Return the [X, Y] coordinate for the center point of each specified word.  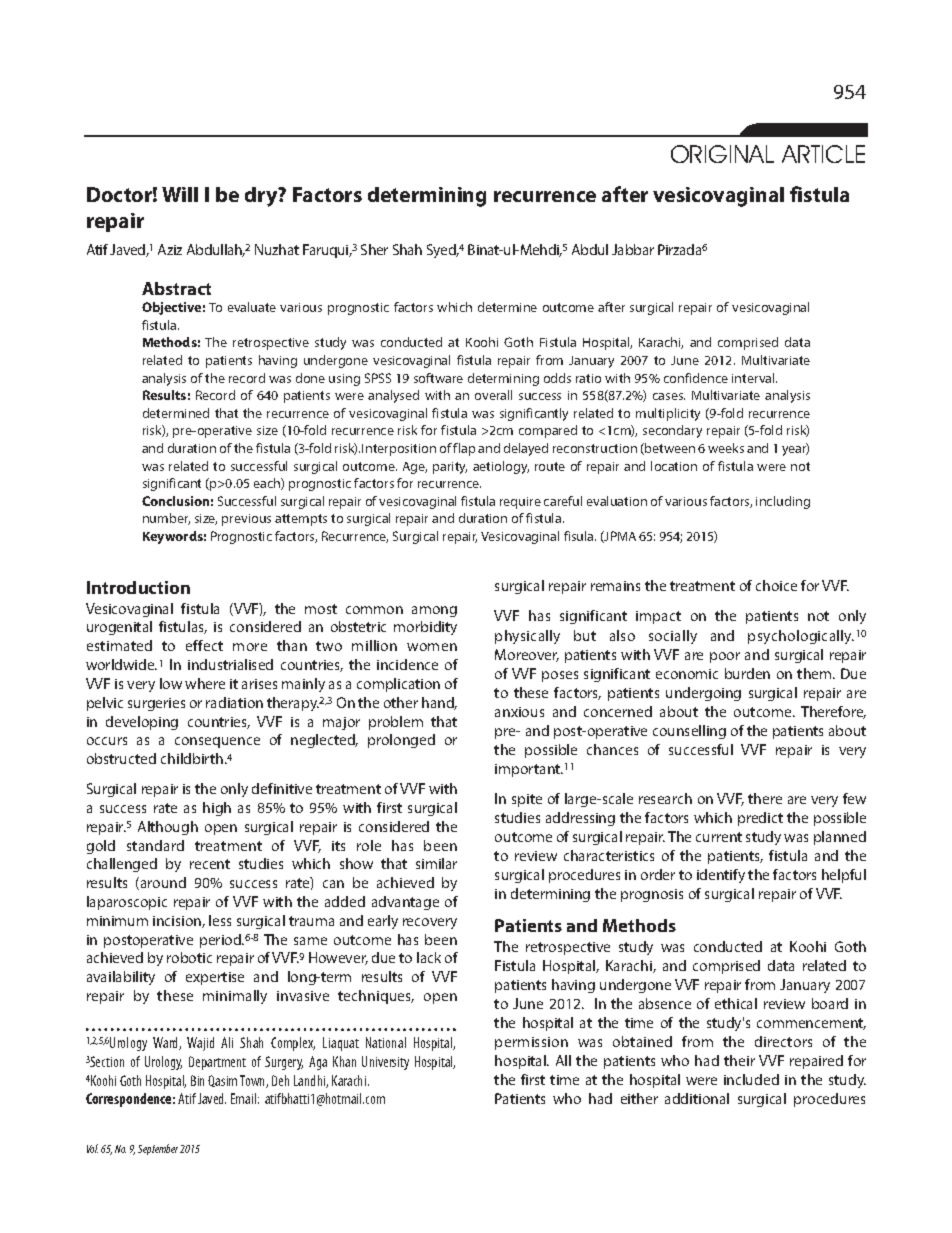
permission [531, 1043]
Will [180, 194]
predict [760, 819]
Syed [442, 251]
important [528, 770]
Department [217, 1063]
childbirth [192, 758]
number [166, 519]
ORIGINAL [722, 154]
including [783, 502]
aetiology [501, 467]
